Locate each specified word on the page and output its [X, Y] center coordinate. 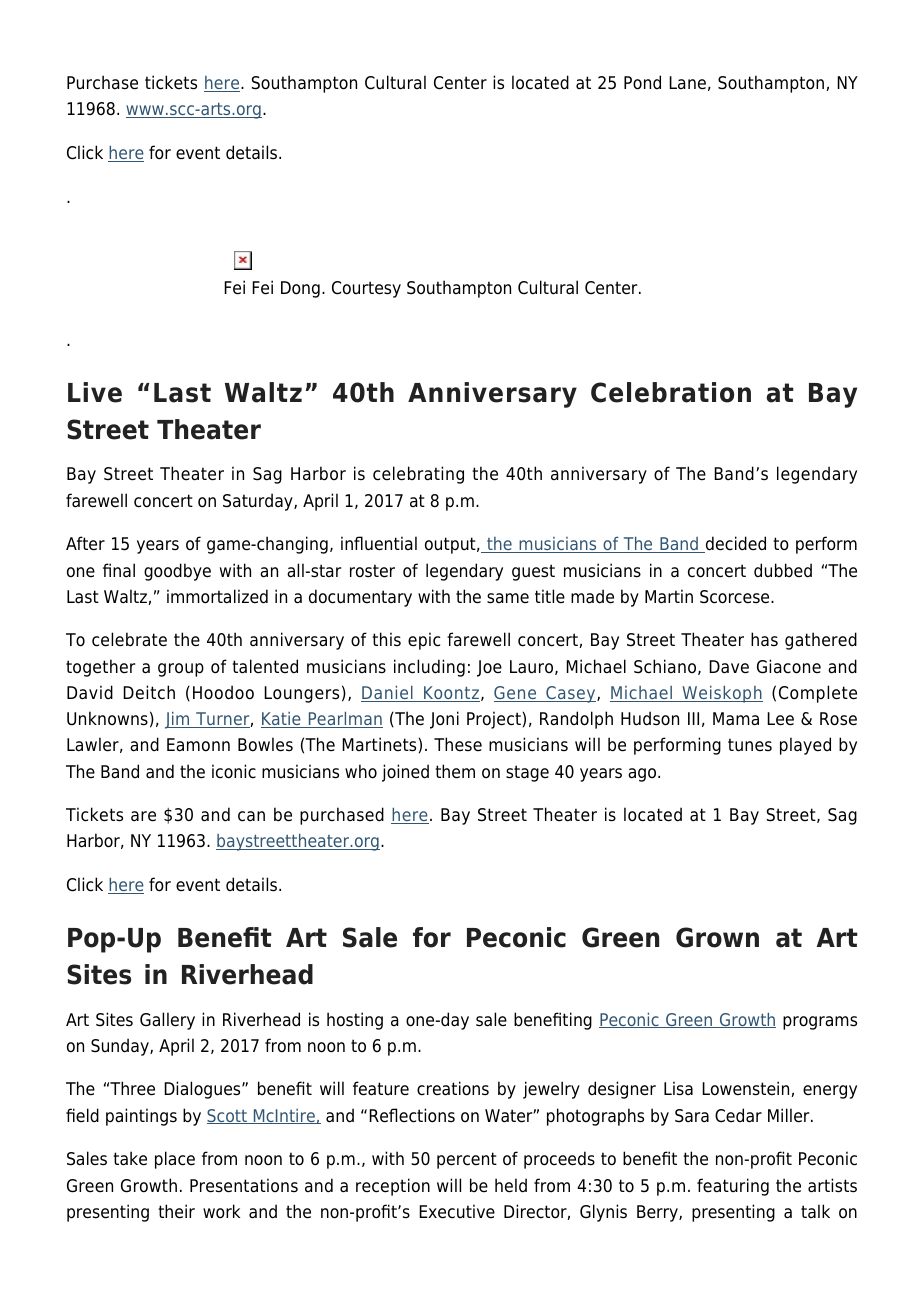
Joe [489, 668]
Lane [687, 83]
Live [95, 392]
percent [467, 1160]
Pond [642, 82]
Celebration [671, 392]
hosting [355, 1021]
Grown [717, 937]
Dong [300, 289]
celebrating [418, 475]
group [181, 670]
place [175, 1160]
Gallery [167, 1021]
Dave [729, 667]
